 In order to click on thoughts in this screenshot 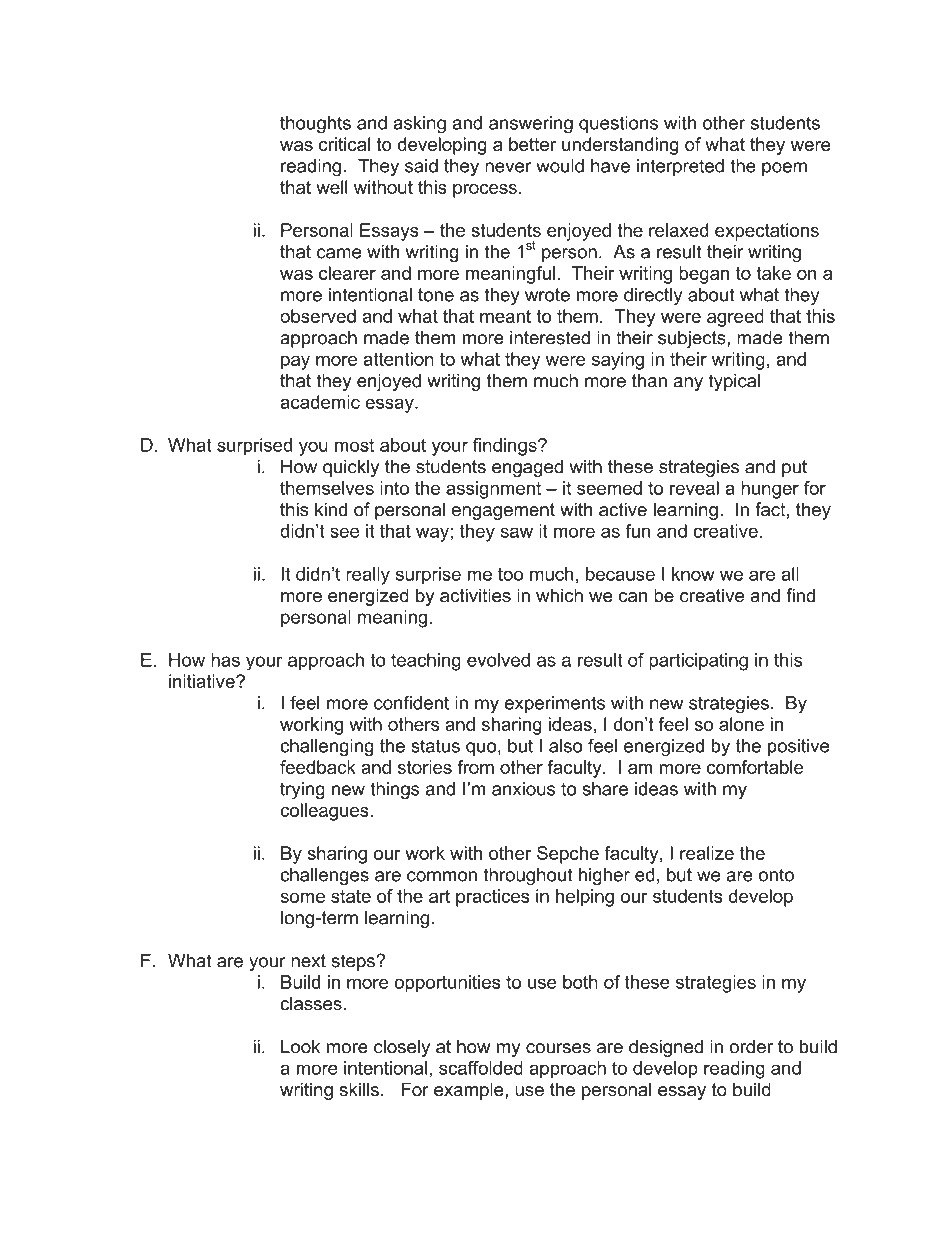, I will do `click(315, 125)`.
